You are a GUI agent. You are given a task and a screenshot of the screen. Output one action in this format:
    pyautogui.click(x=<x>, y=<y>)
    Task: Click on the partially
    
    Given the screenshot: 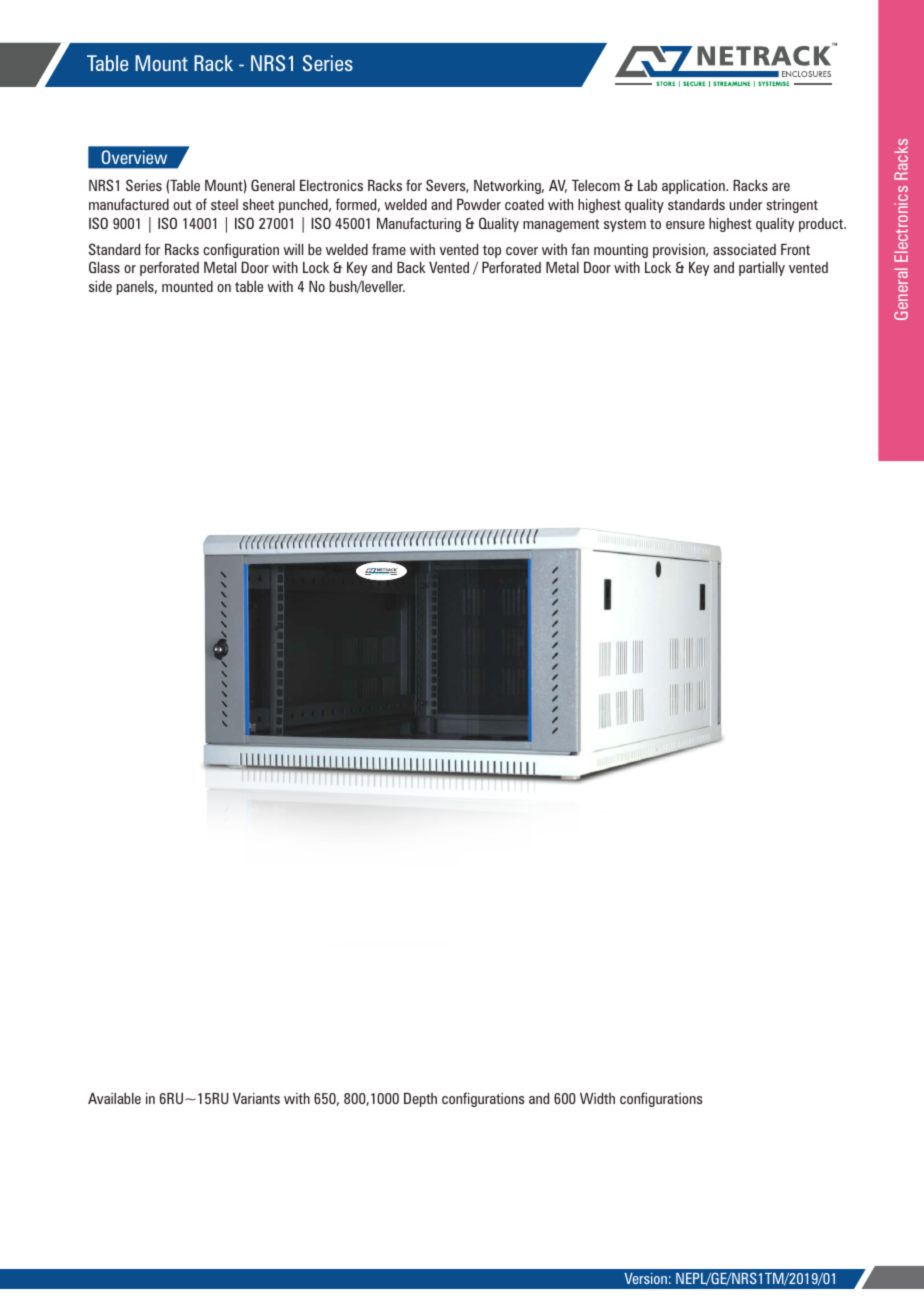 What is the action you would take?
    pyautogui.click(x=762, y=269)
